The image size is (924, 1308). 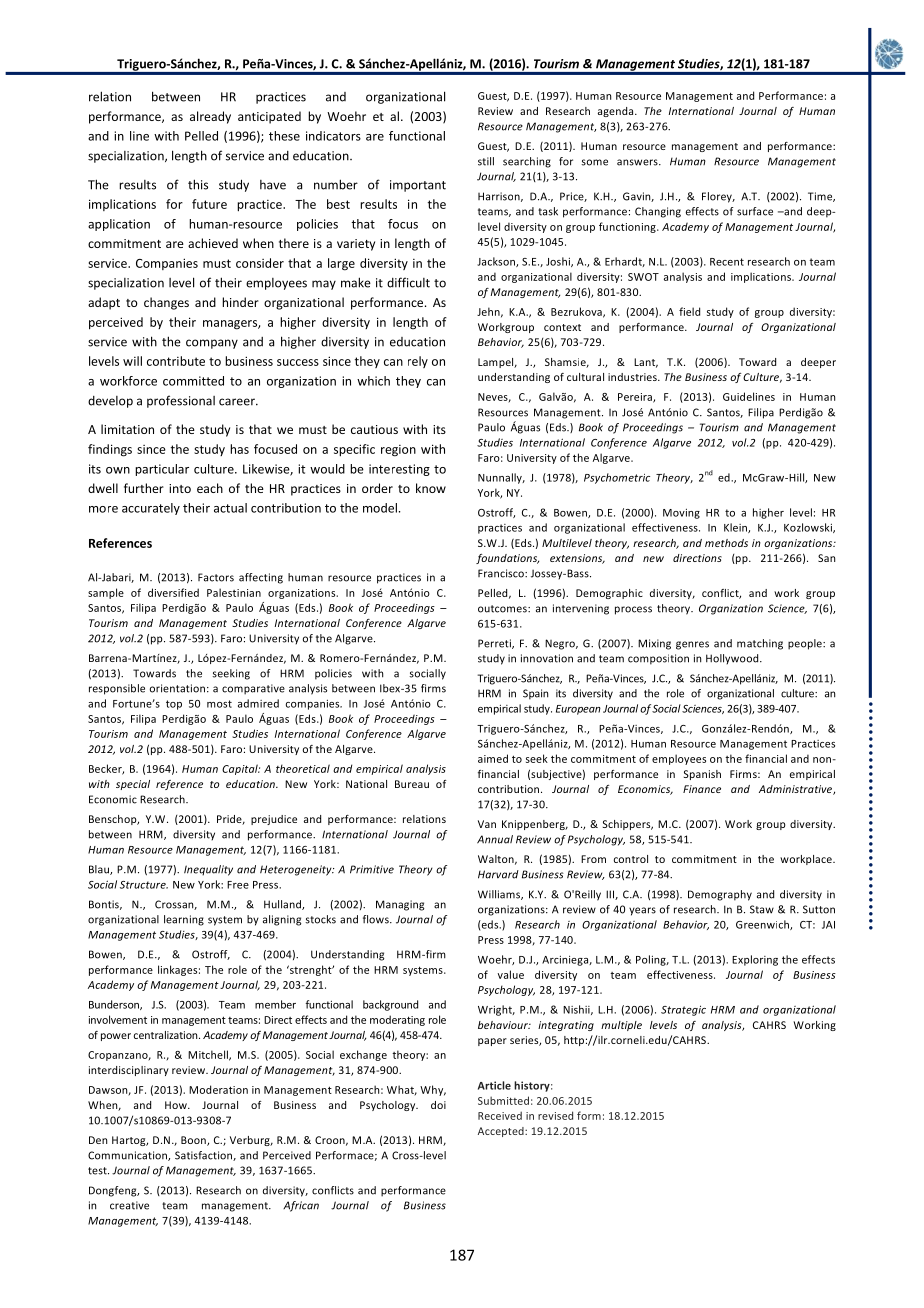 What do you see at coordinates (129, 1205) in the document?
I see `creative` at bounding box center [129, 1205].
